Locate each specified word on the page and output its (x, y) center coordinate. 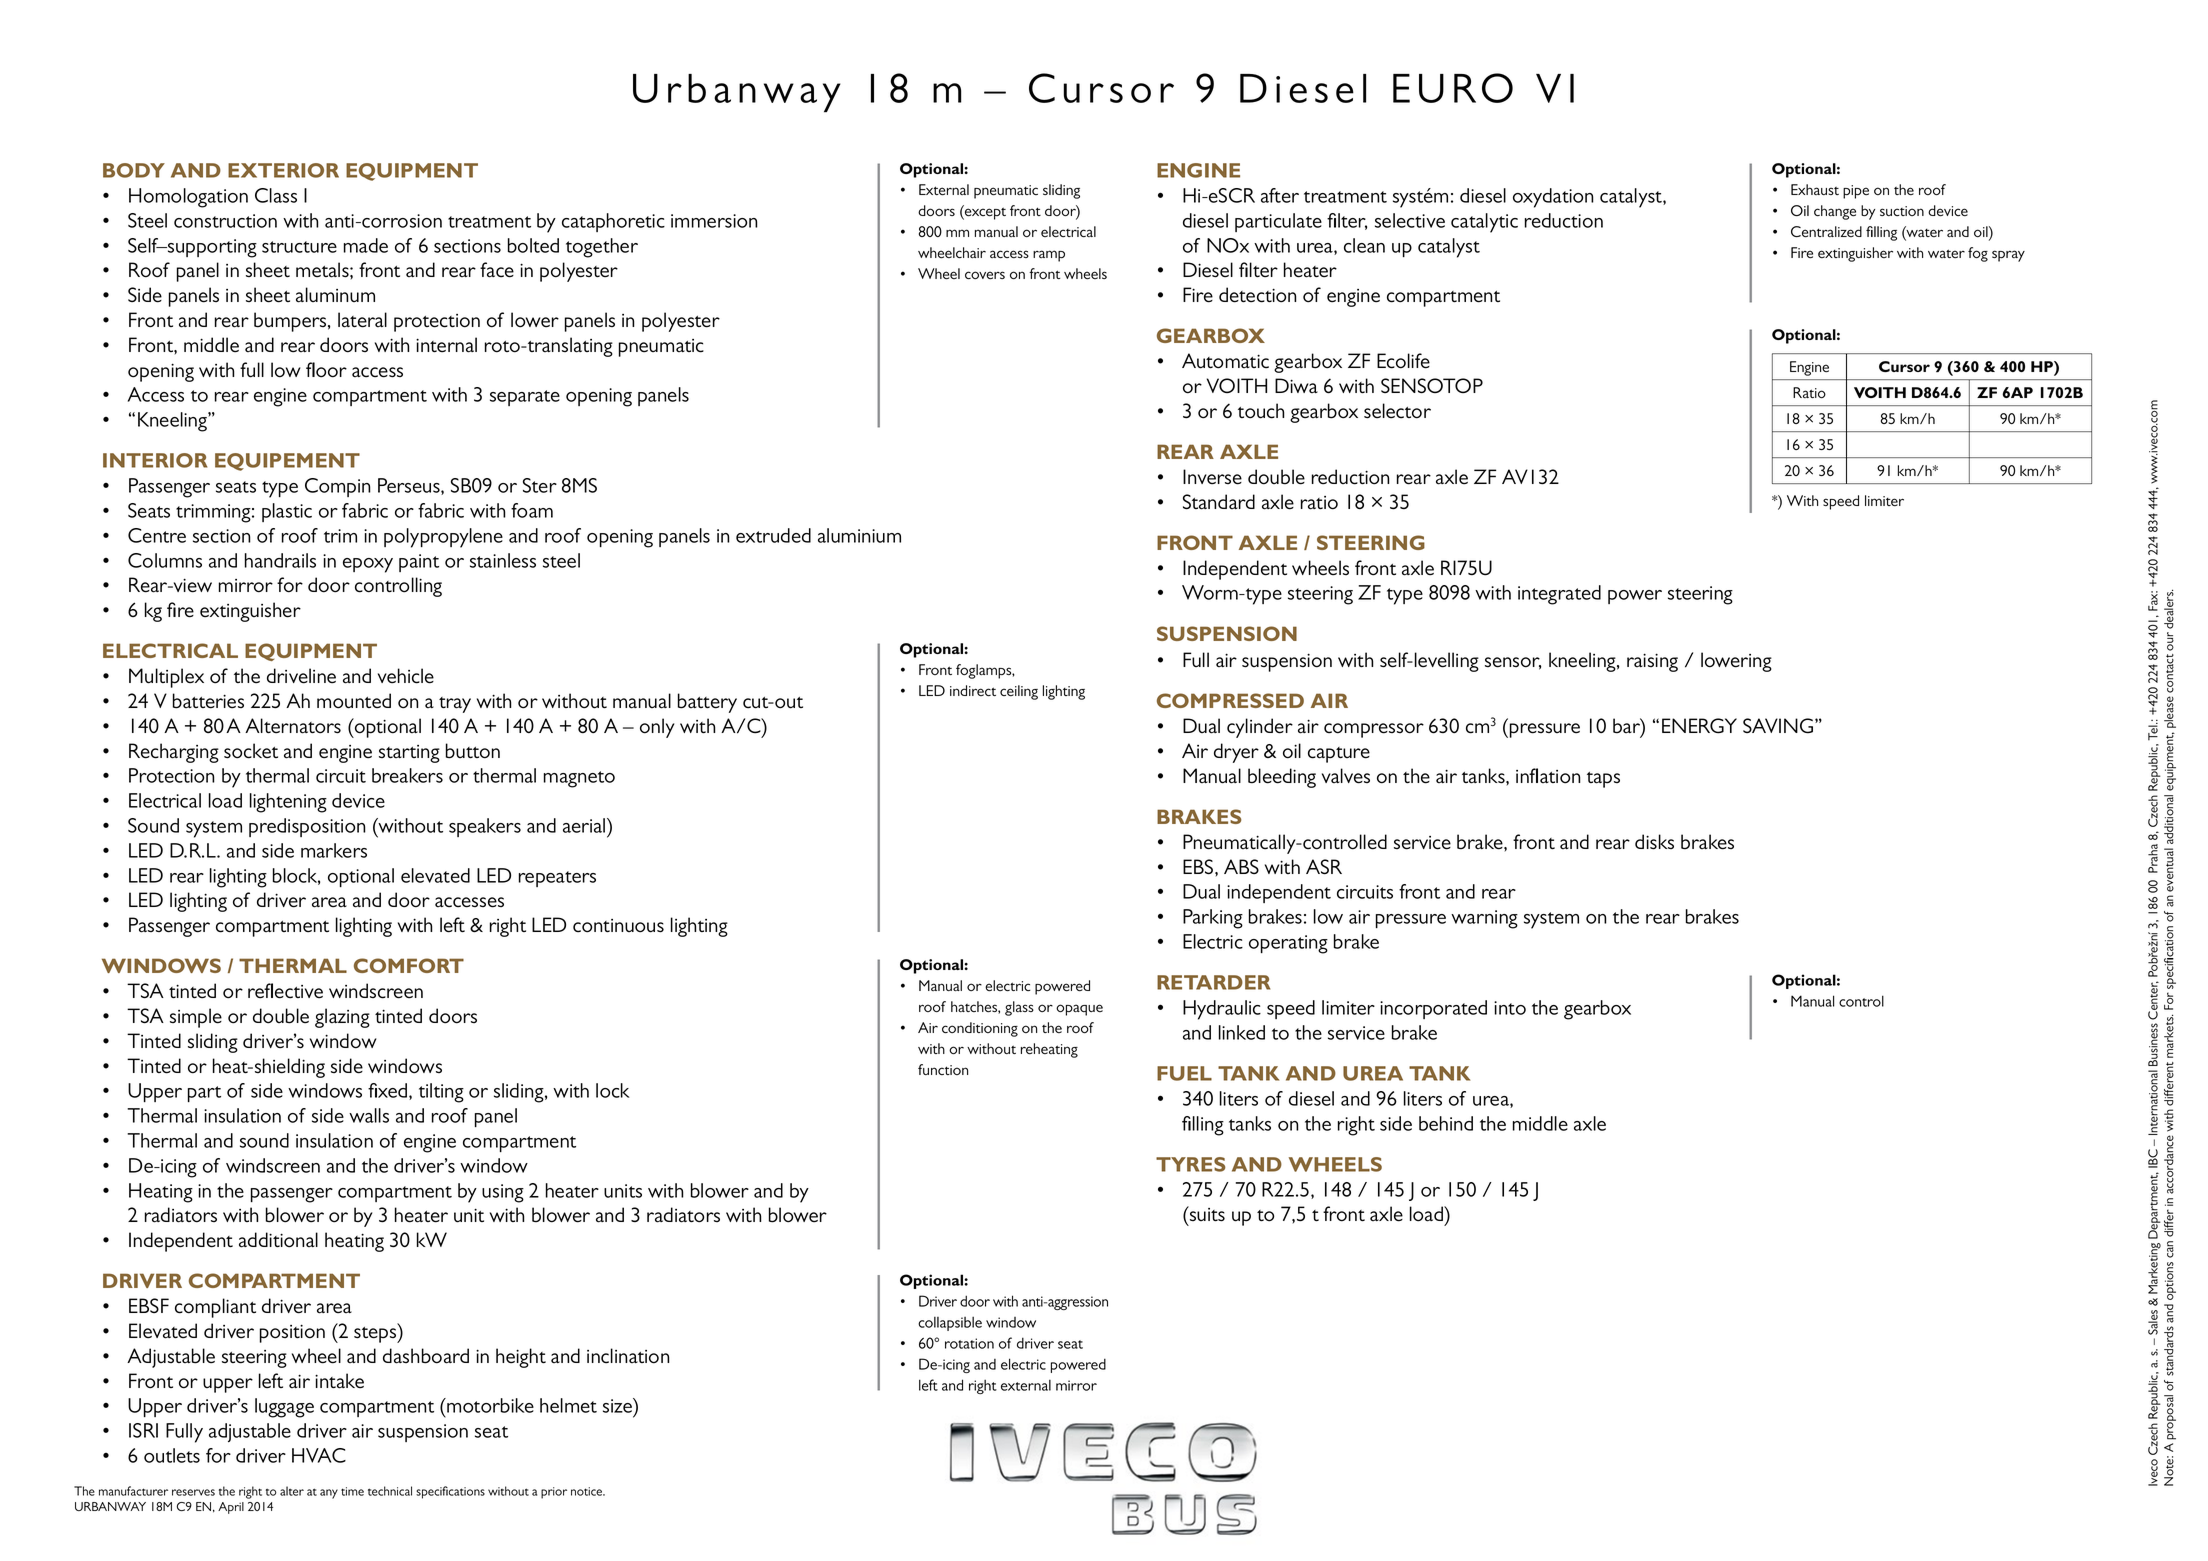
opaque (1079, 1010)
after (1280, 195)
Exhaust (1815, 189)
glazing (342, 1018)
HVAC (319, 1455)
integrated (1559, 595)
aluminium (859, 535)
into (1510, 1008)
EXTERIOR (283, 170)
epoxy (368, 565)
